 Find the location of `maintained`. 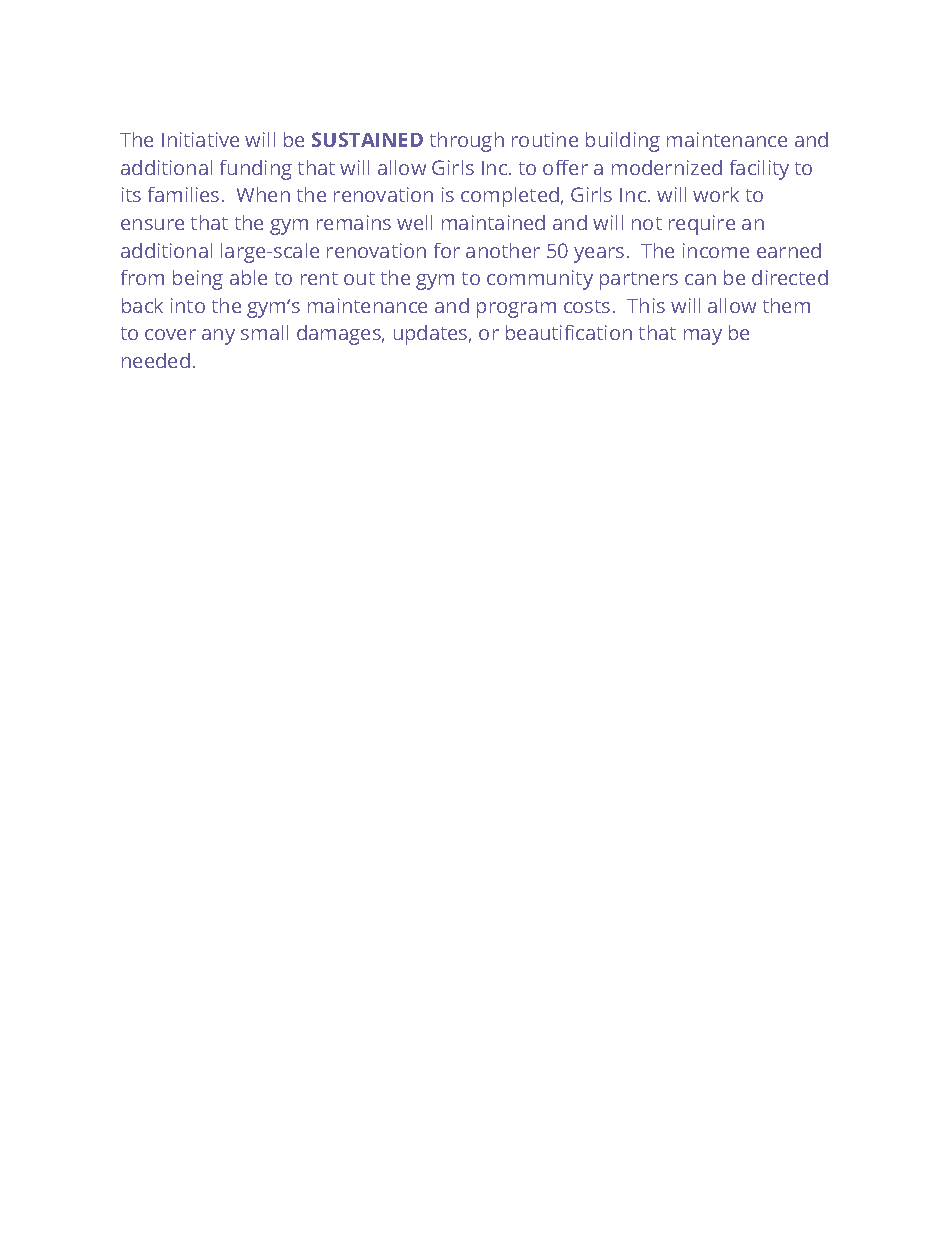

maintained is located at coordinates (493, 222).
